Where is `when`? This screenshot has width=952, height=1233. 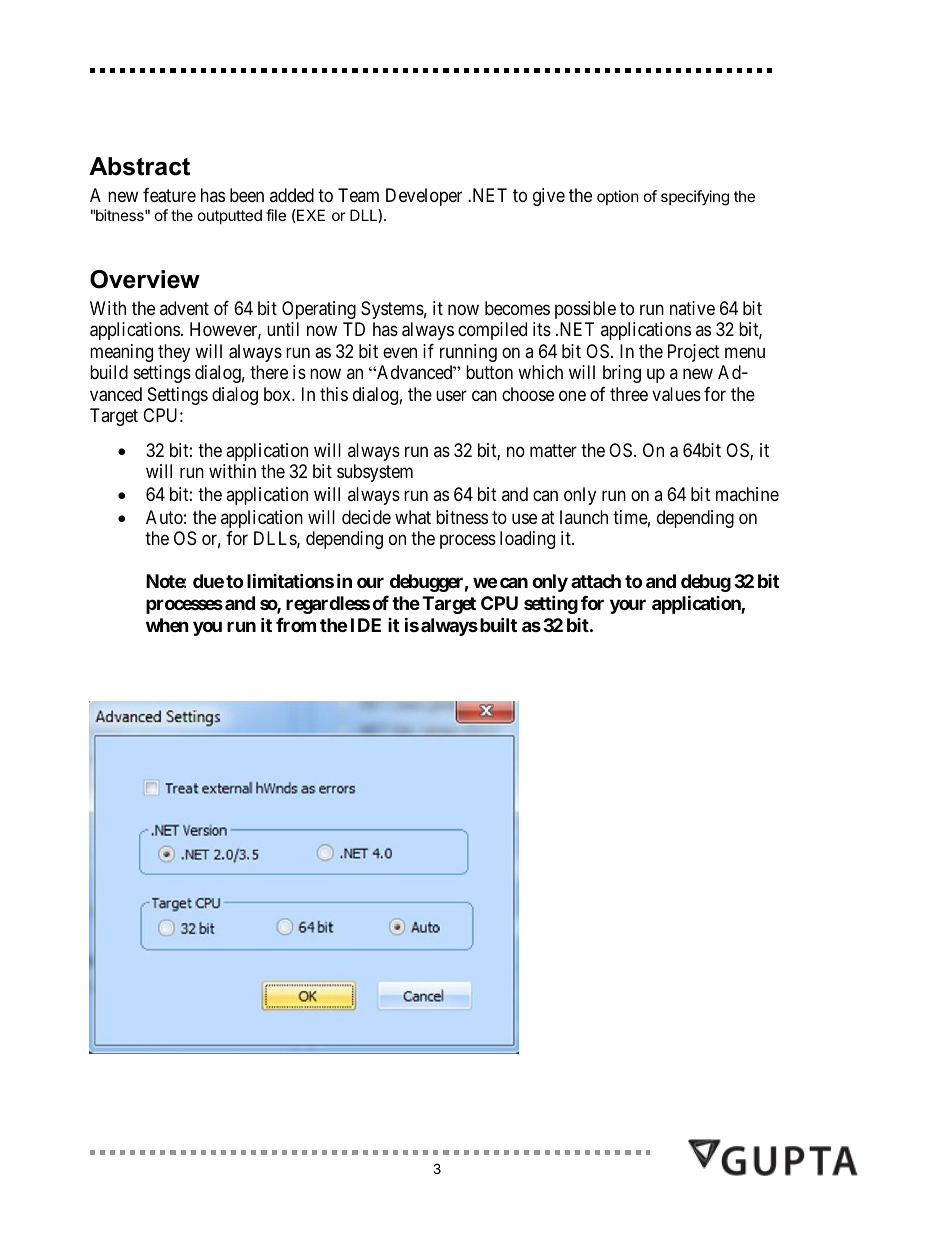 when is located at coordinates (167, 625).
